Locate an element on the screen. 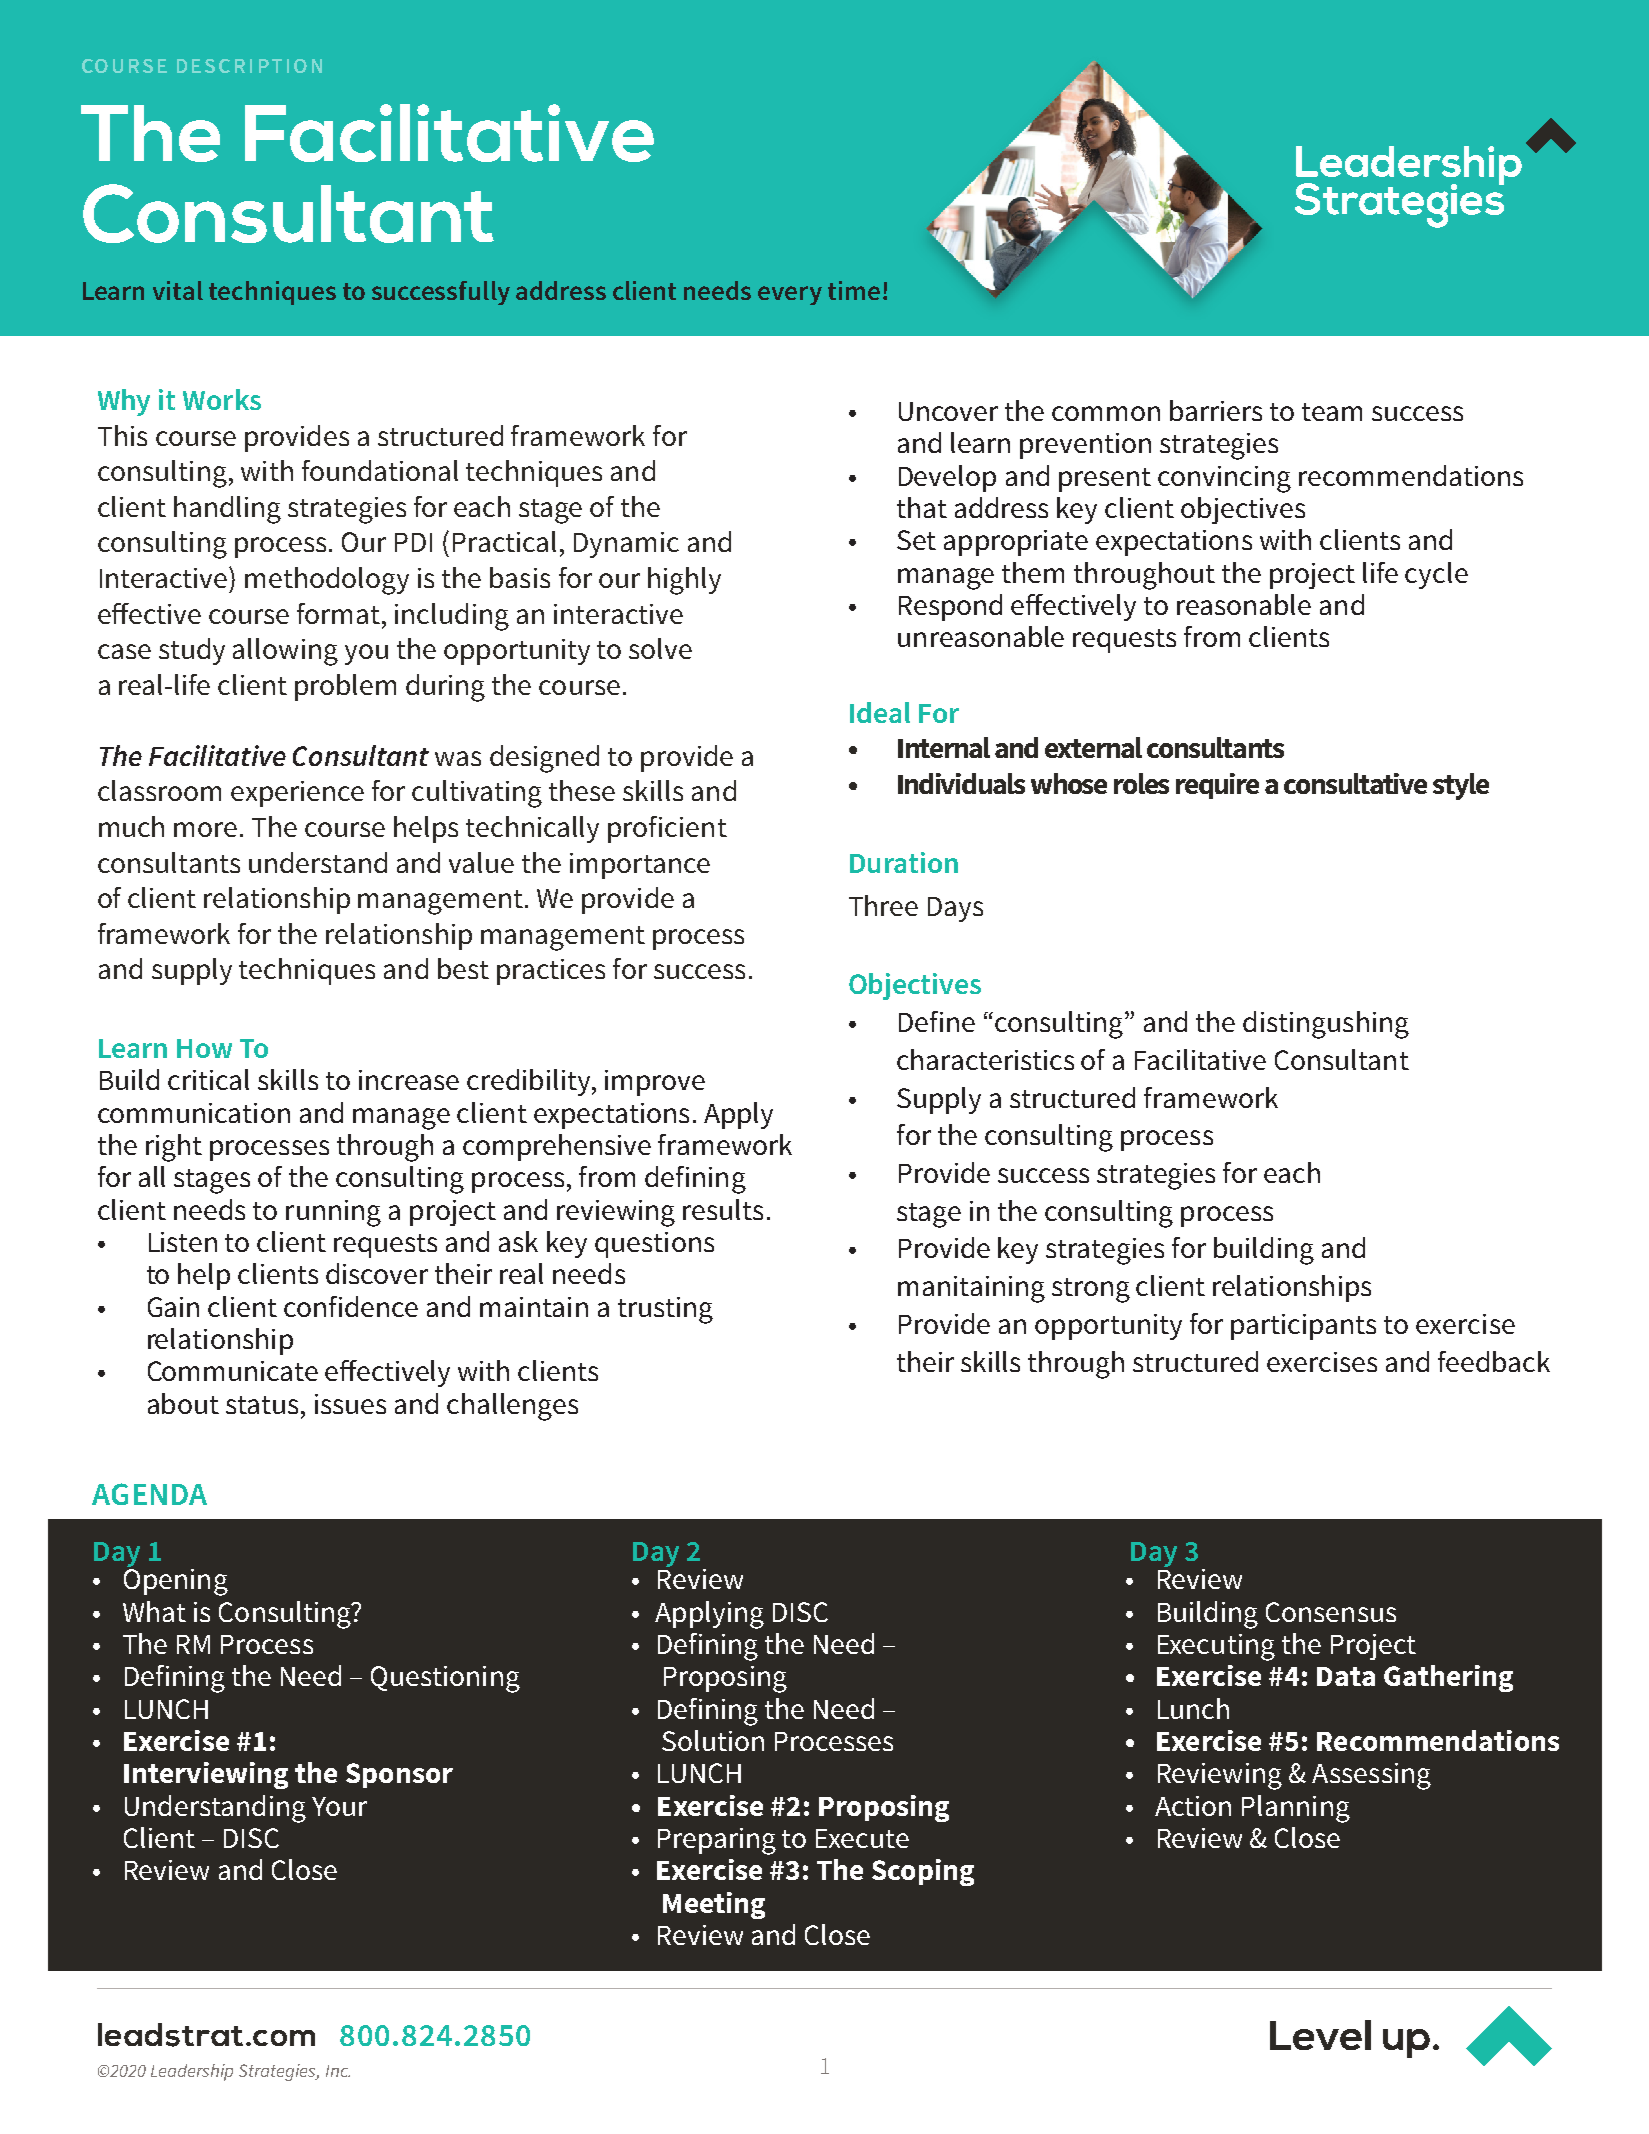 The width and height of the screenshot is (1649, 2134). Three is located at coordinates (883, 905).
